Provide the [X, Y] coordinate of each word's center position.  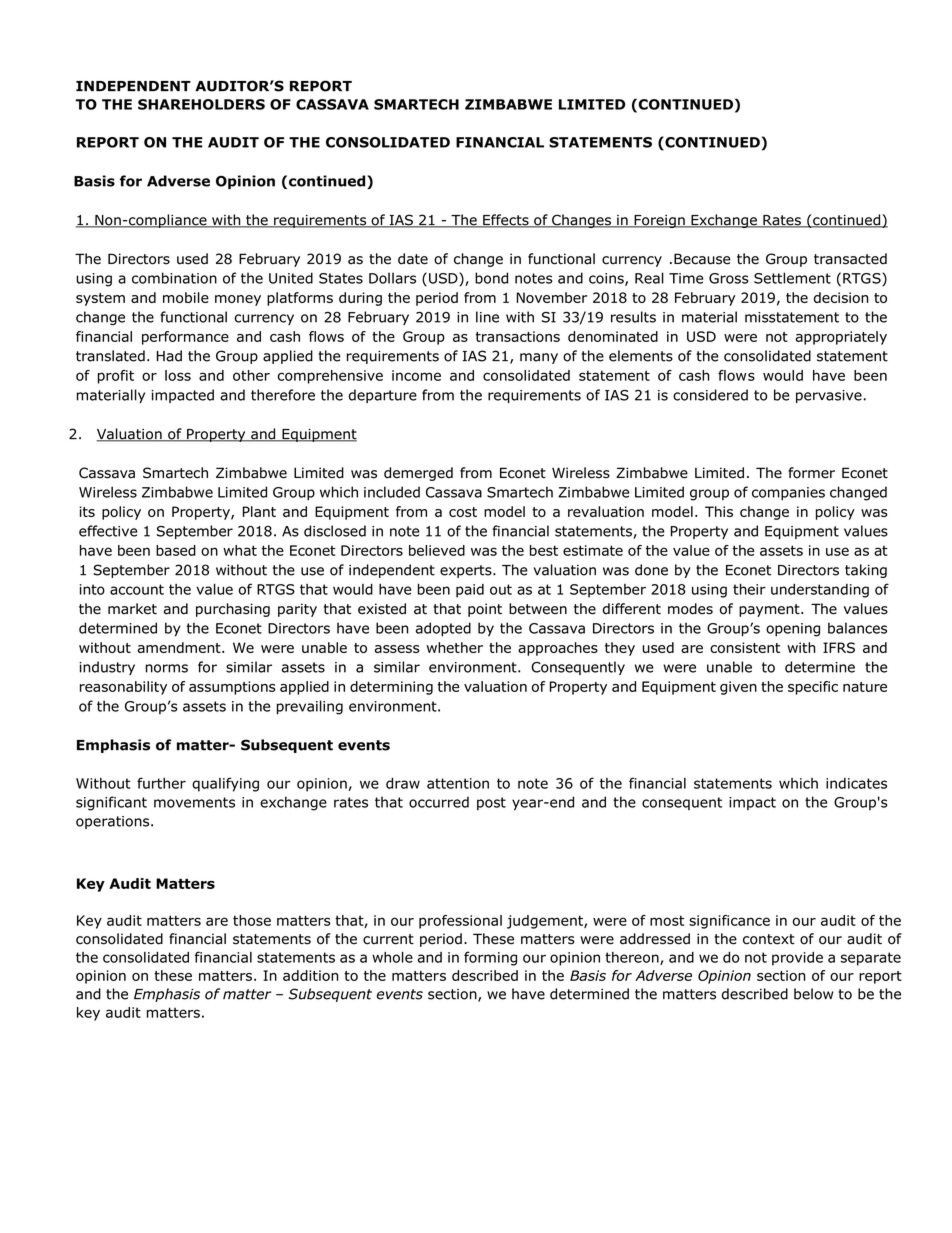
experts [467, 571]
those [252, 920]
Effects [506, 221]
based [176, 550]
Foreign [659, 221]
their [749, 589]
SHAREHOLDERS [201, 104]
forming [490, 958]
